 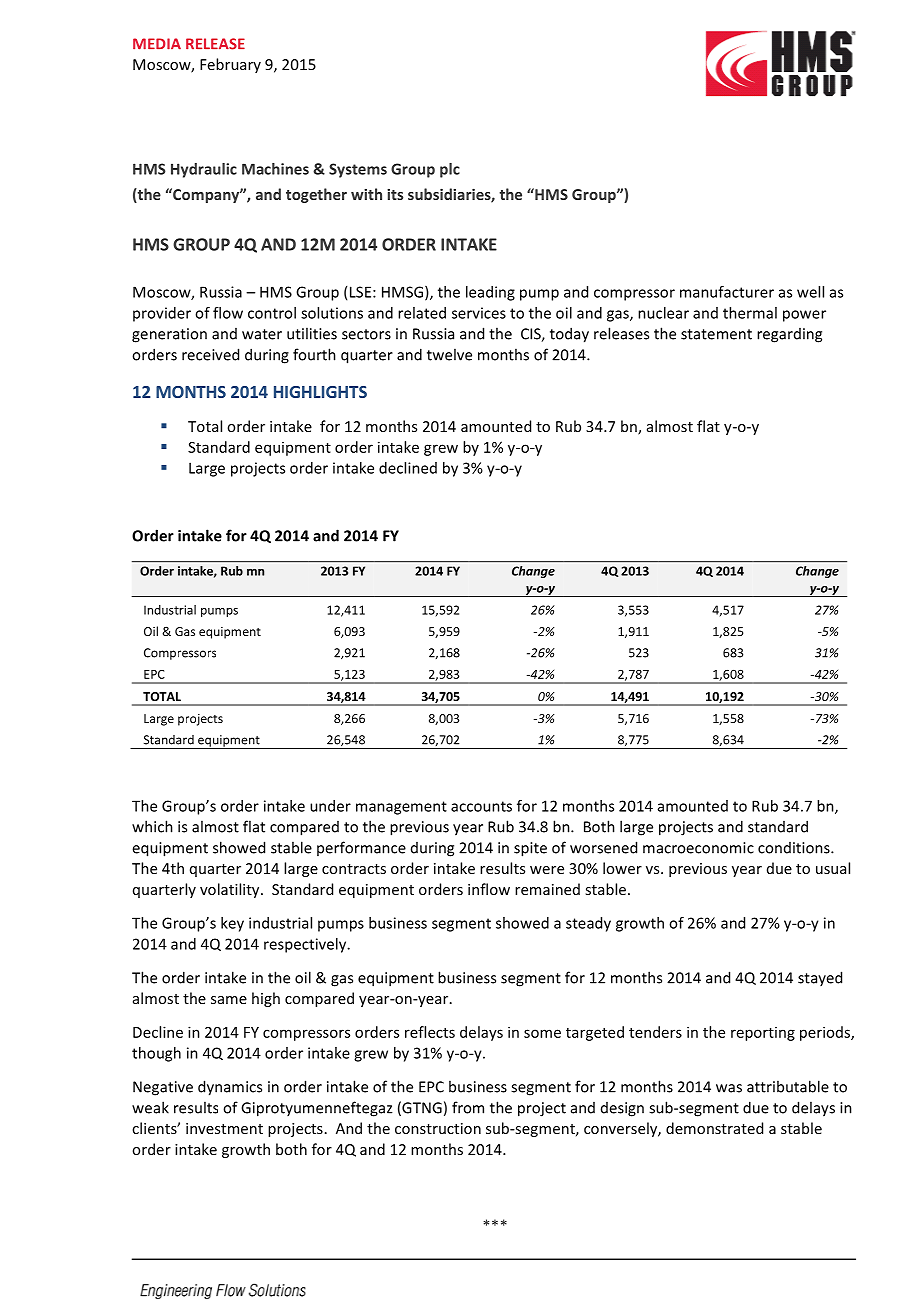 I want to click on manufacturer, so click(x=727, y=292).
